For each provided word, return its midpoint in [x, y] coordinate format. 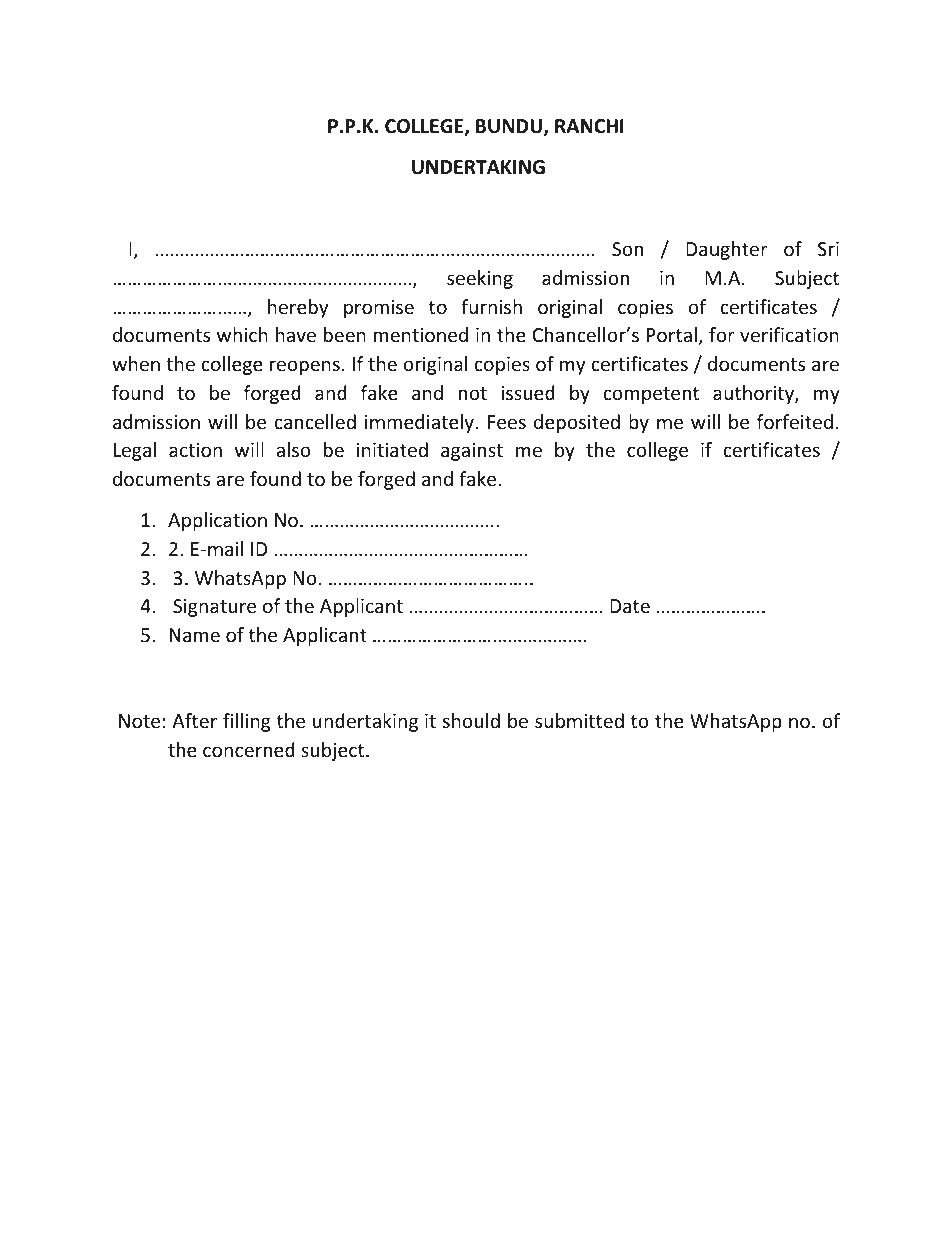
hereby [298, 308]
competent [651, 395]
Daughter [727, 250]
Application [217, 521]
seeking [480, 279]
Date [630, 606]
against [472, 452]
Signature [214, 608]
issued [528, 392]
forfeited [795, 421]
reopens [305, 367]
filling [247, 722]
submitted [579, 720]
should [471, 720]
